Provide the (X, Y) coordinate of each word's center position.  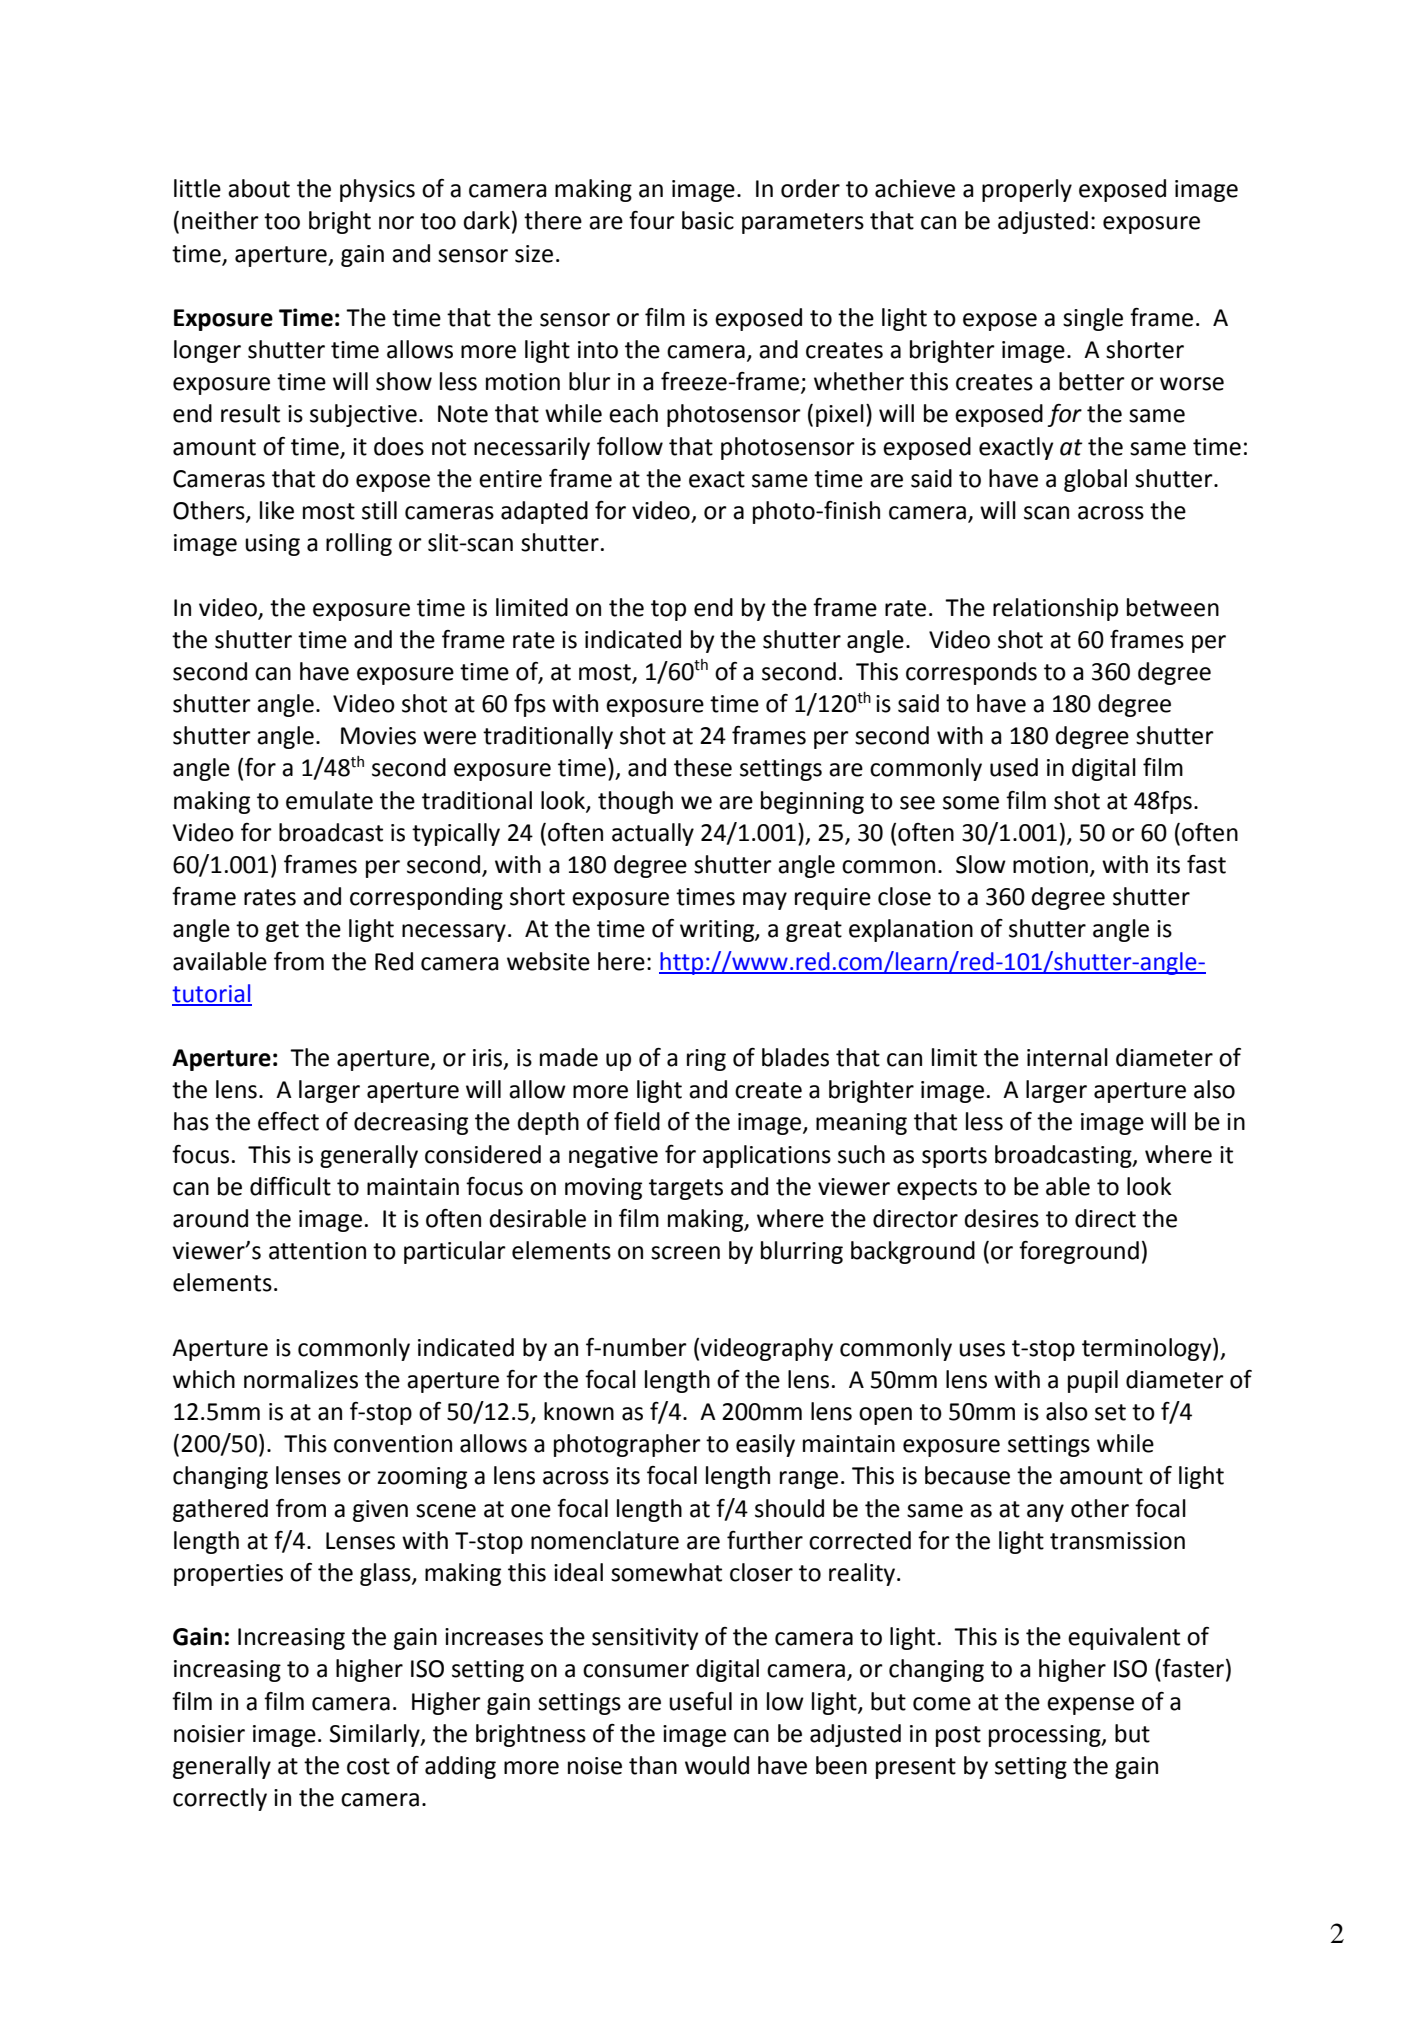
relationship (1055, 609)
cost (368, 1766)
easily (765, 1445)
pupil (1093, 1381)
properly (1027, 190)
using (272, 545)
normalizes (301, 1379)
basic (708, 220)
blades (795, 1057)
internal (1067, 1057)
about (259, 188)
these (703, 767)
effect (288, 1121)
